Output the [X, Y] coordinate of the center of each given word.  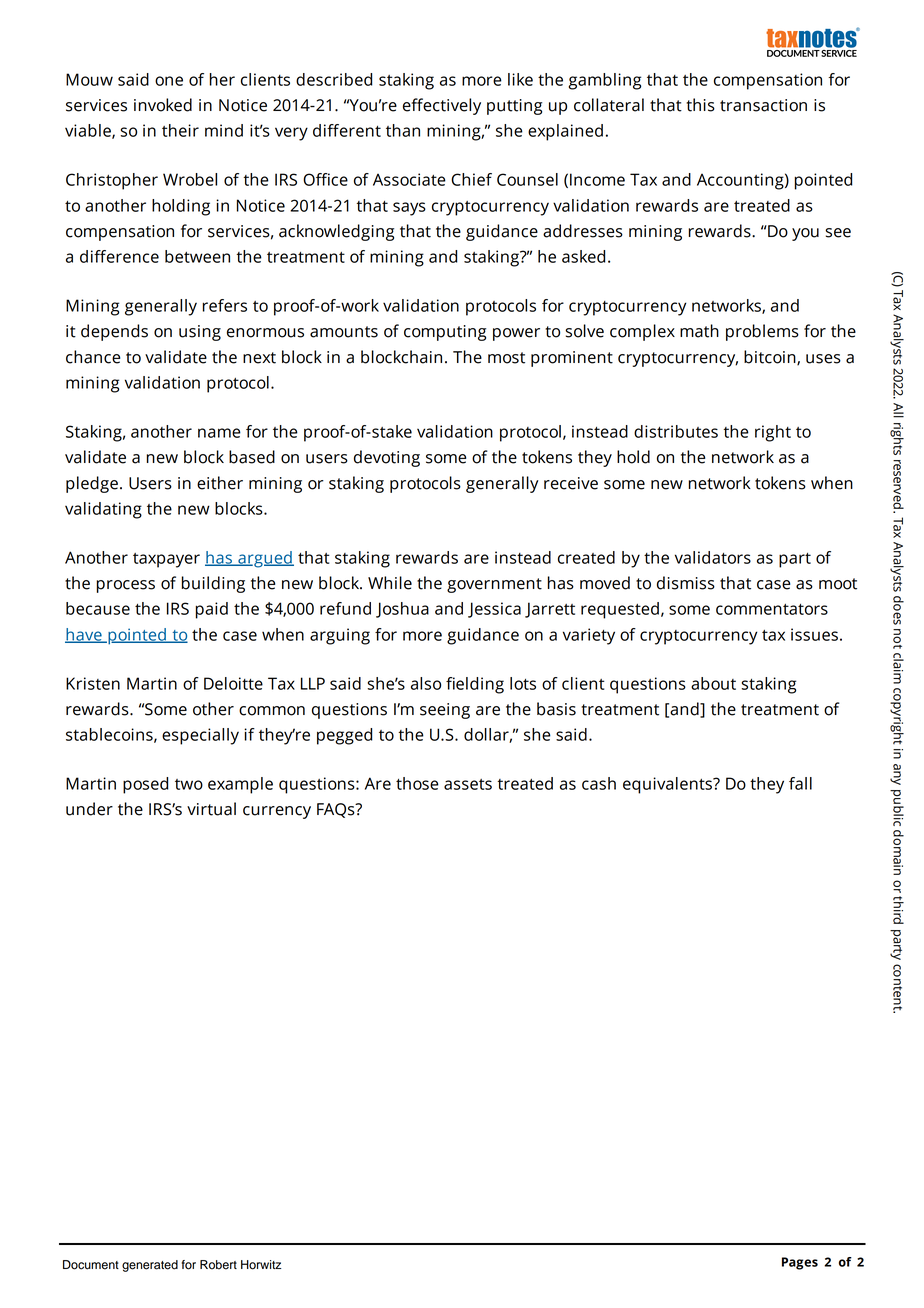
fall [800, 783]
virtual [211, 809]
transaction [763, 105]
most [506, 358]
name [219, 433]
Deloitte [233, 683]
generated [150, 1266]
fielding [475, 685]
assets [468, 784]
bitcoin [771, 357]
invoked [163, 105]
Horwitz [261, 1265]
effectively [442, 106]
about [713, 683]
